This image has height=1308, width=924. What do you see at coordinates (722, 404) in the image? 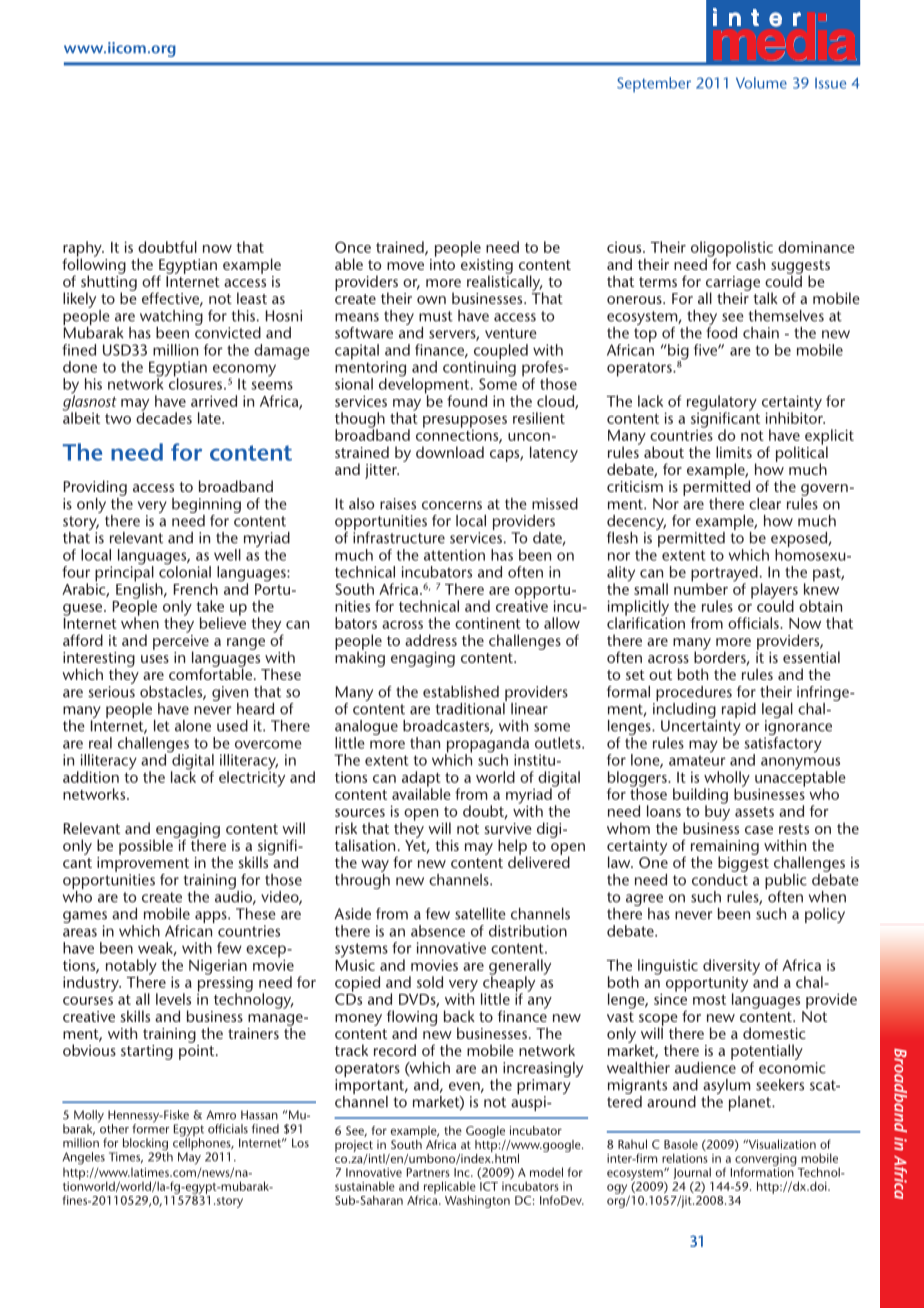
I see `regulatory` at bounding box center [722, 404].
